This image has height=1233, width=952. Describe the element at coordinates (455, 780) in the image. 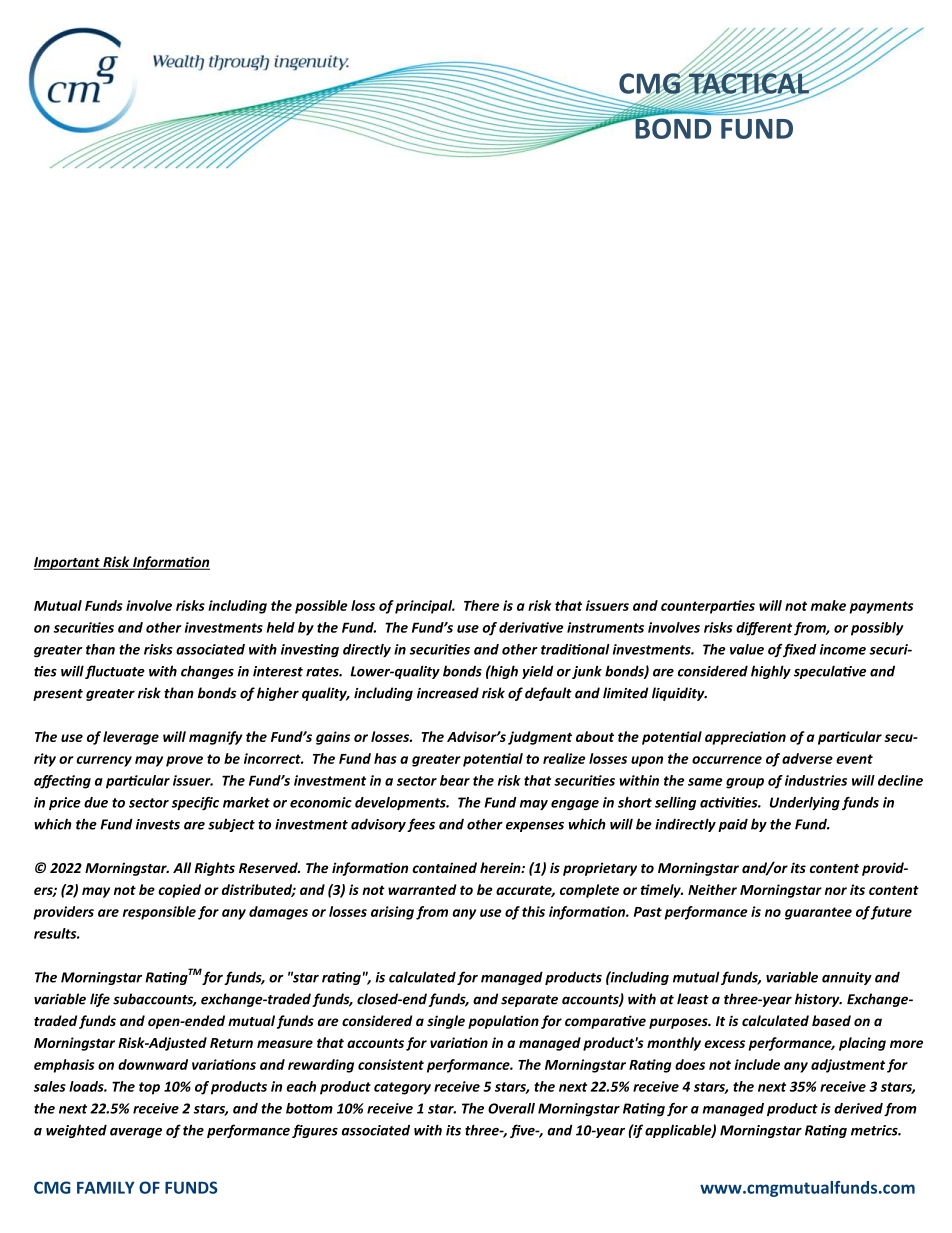

I see `bear` at that location.
